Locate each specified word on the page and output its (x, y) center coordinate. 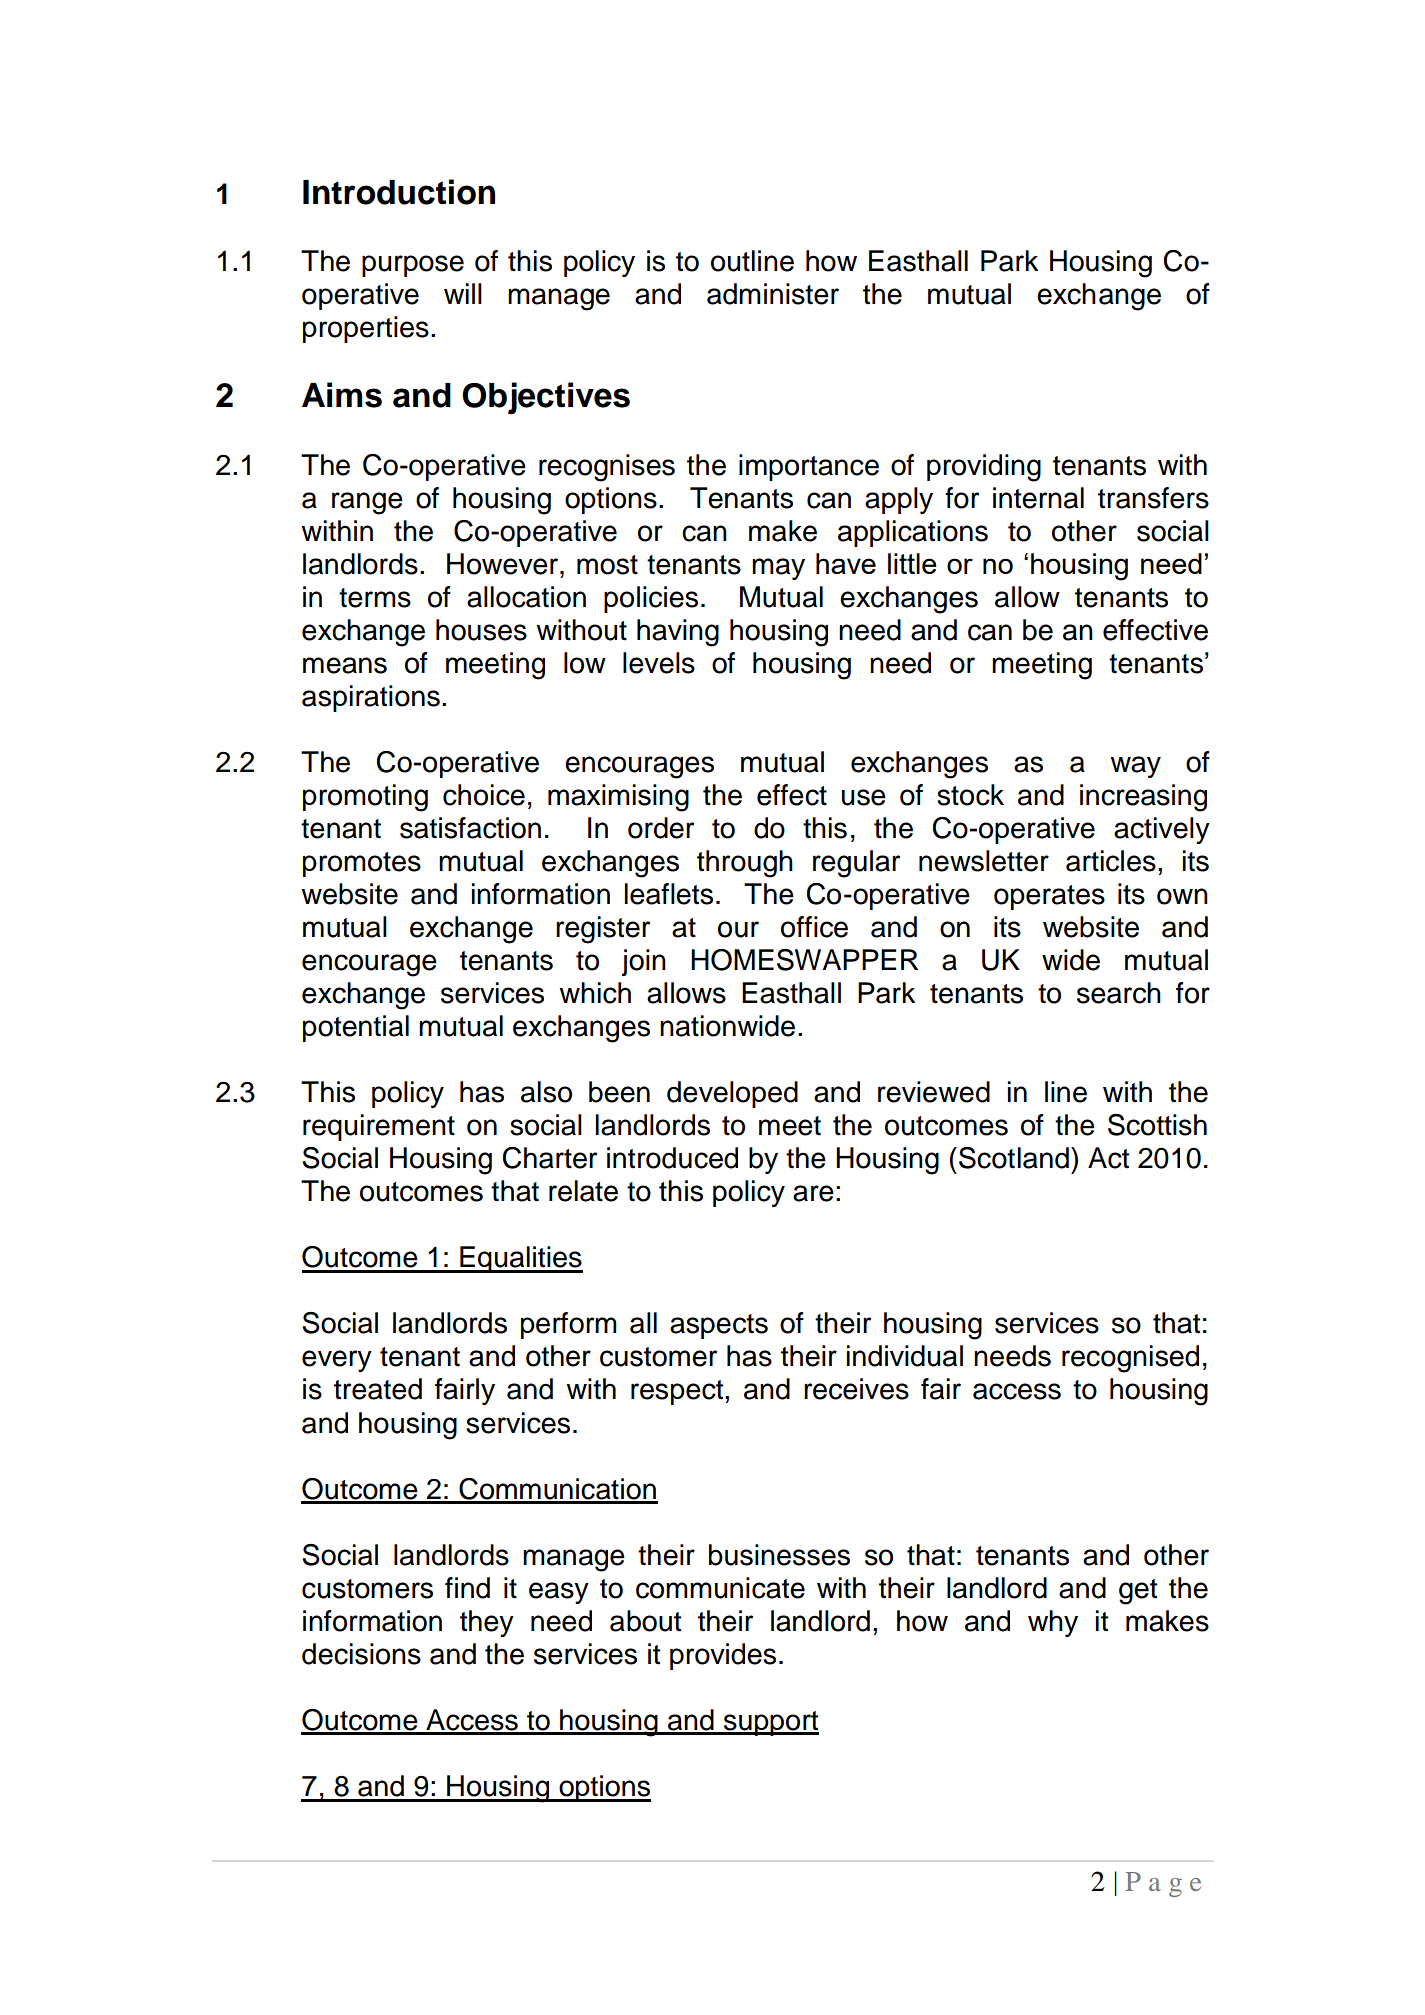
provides (723, 1656)
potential (356, 1028)
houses (481, 630)
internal (1038, 498)
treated (378, 1389)
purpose (413, 266)
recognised (1130, 1359)
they (487, 1623)
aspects (719, 1326)
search (1119, 993)
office (814, 927)
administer (773, 294)
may (778, 569)
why (1053, 1623)
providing (984, 468)
